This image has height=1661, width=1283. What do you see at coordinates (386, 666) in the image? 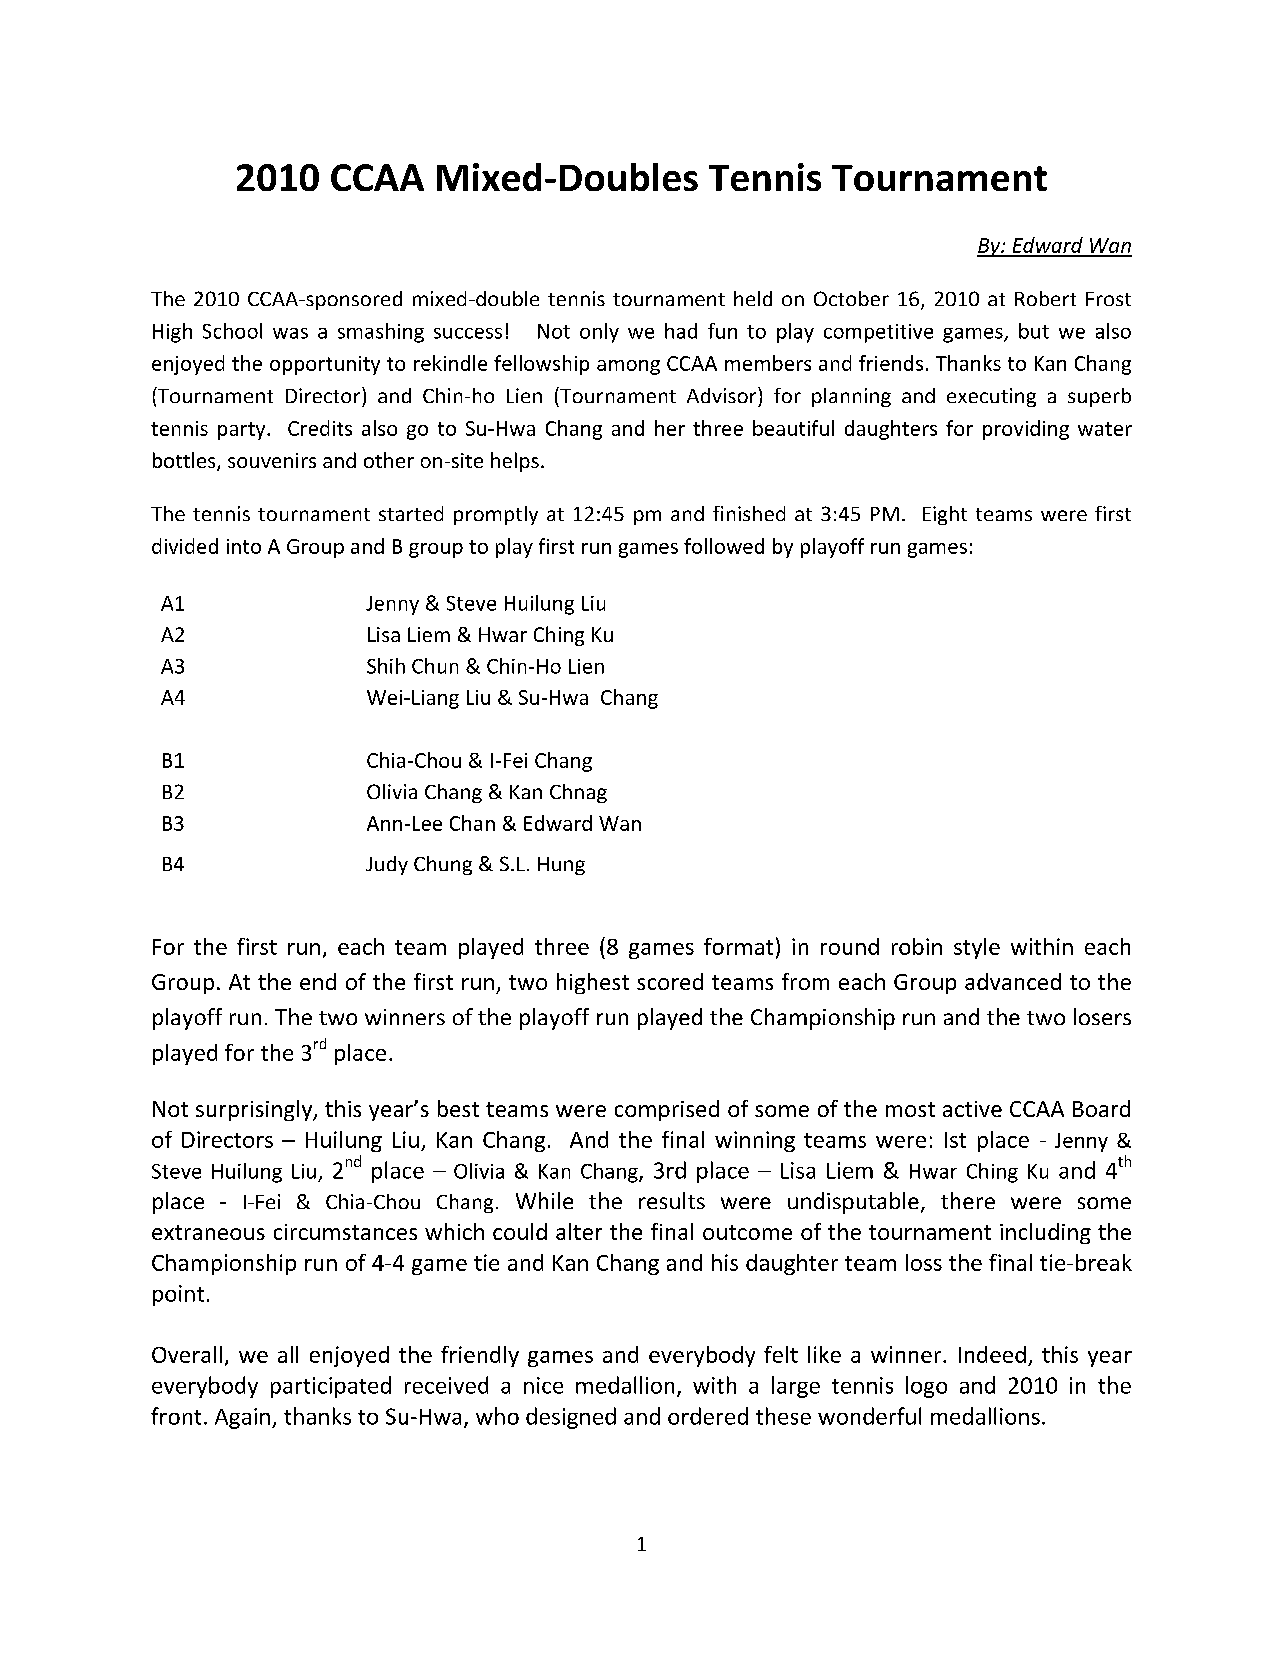
I see `Shih` at bounding box center [386, 666].
